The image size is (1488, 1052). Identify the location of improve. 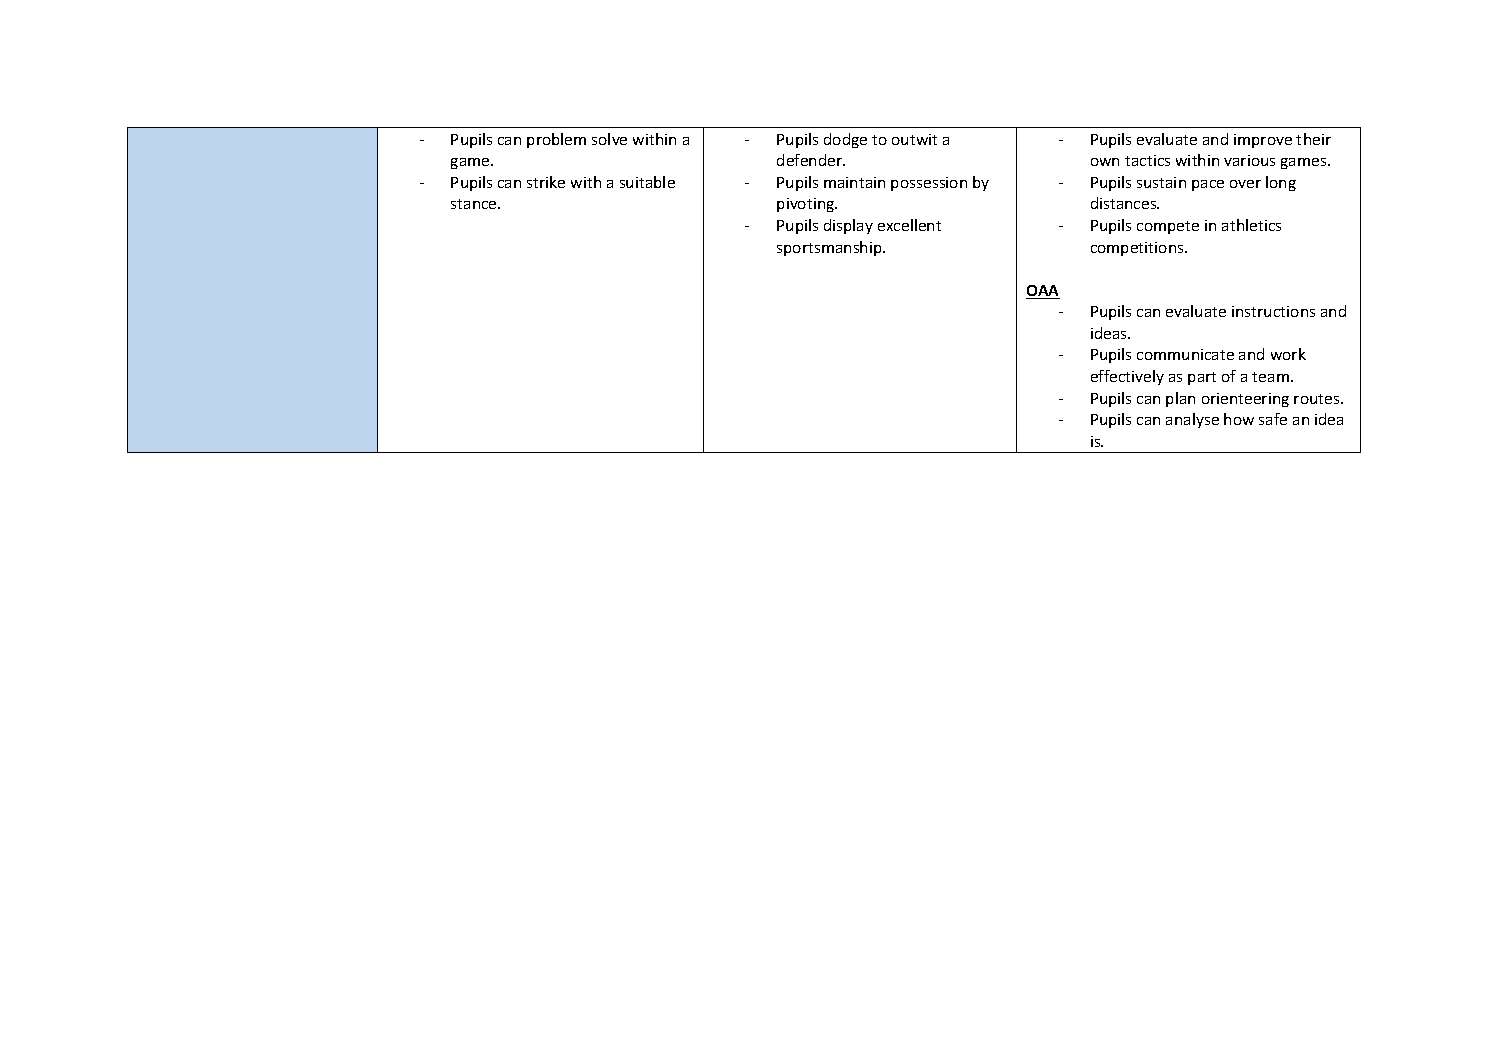
(1263, 141).
